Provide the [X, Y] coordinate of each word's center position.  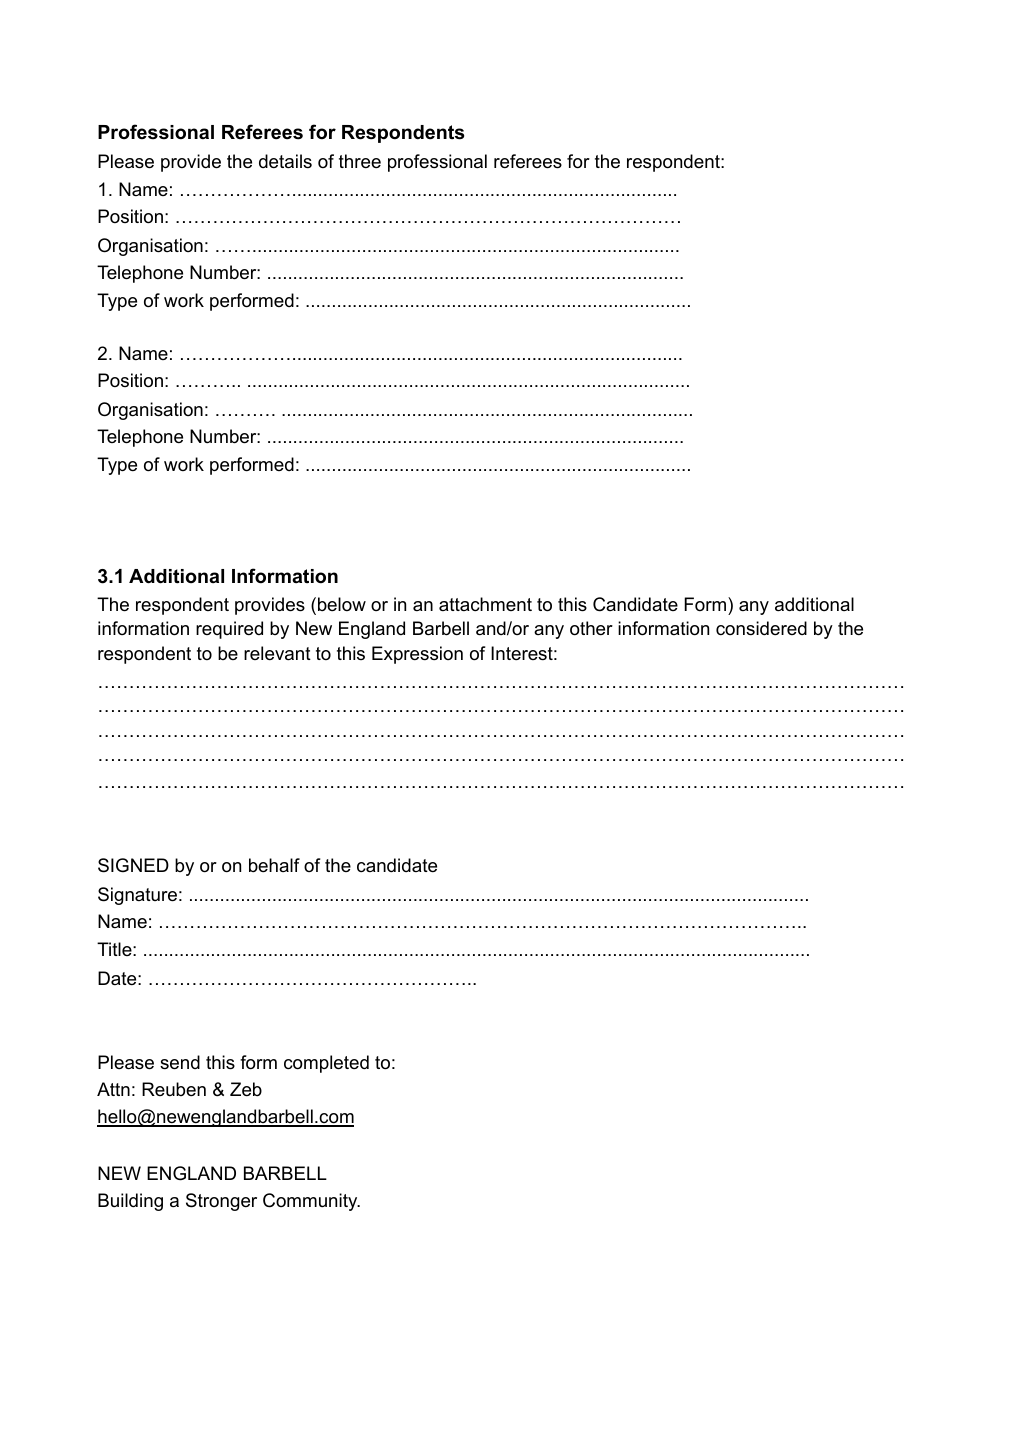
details [285, 161]
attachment [485, 604]
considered [761, 628]
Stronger [221, 1202]
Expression [417, 655]
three [360, 161]
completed [326, 1064]
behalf [274, 865]
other [591, 628]
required [229, 630]
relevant [277, 653]
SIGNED [133, 865]
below [342, 604]
